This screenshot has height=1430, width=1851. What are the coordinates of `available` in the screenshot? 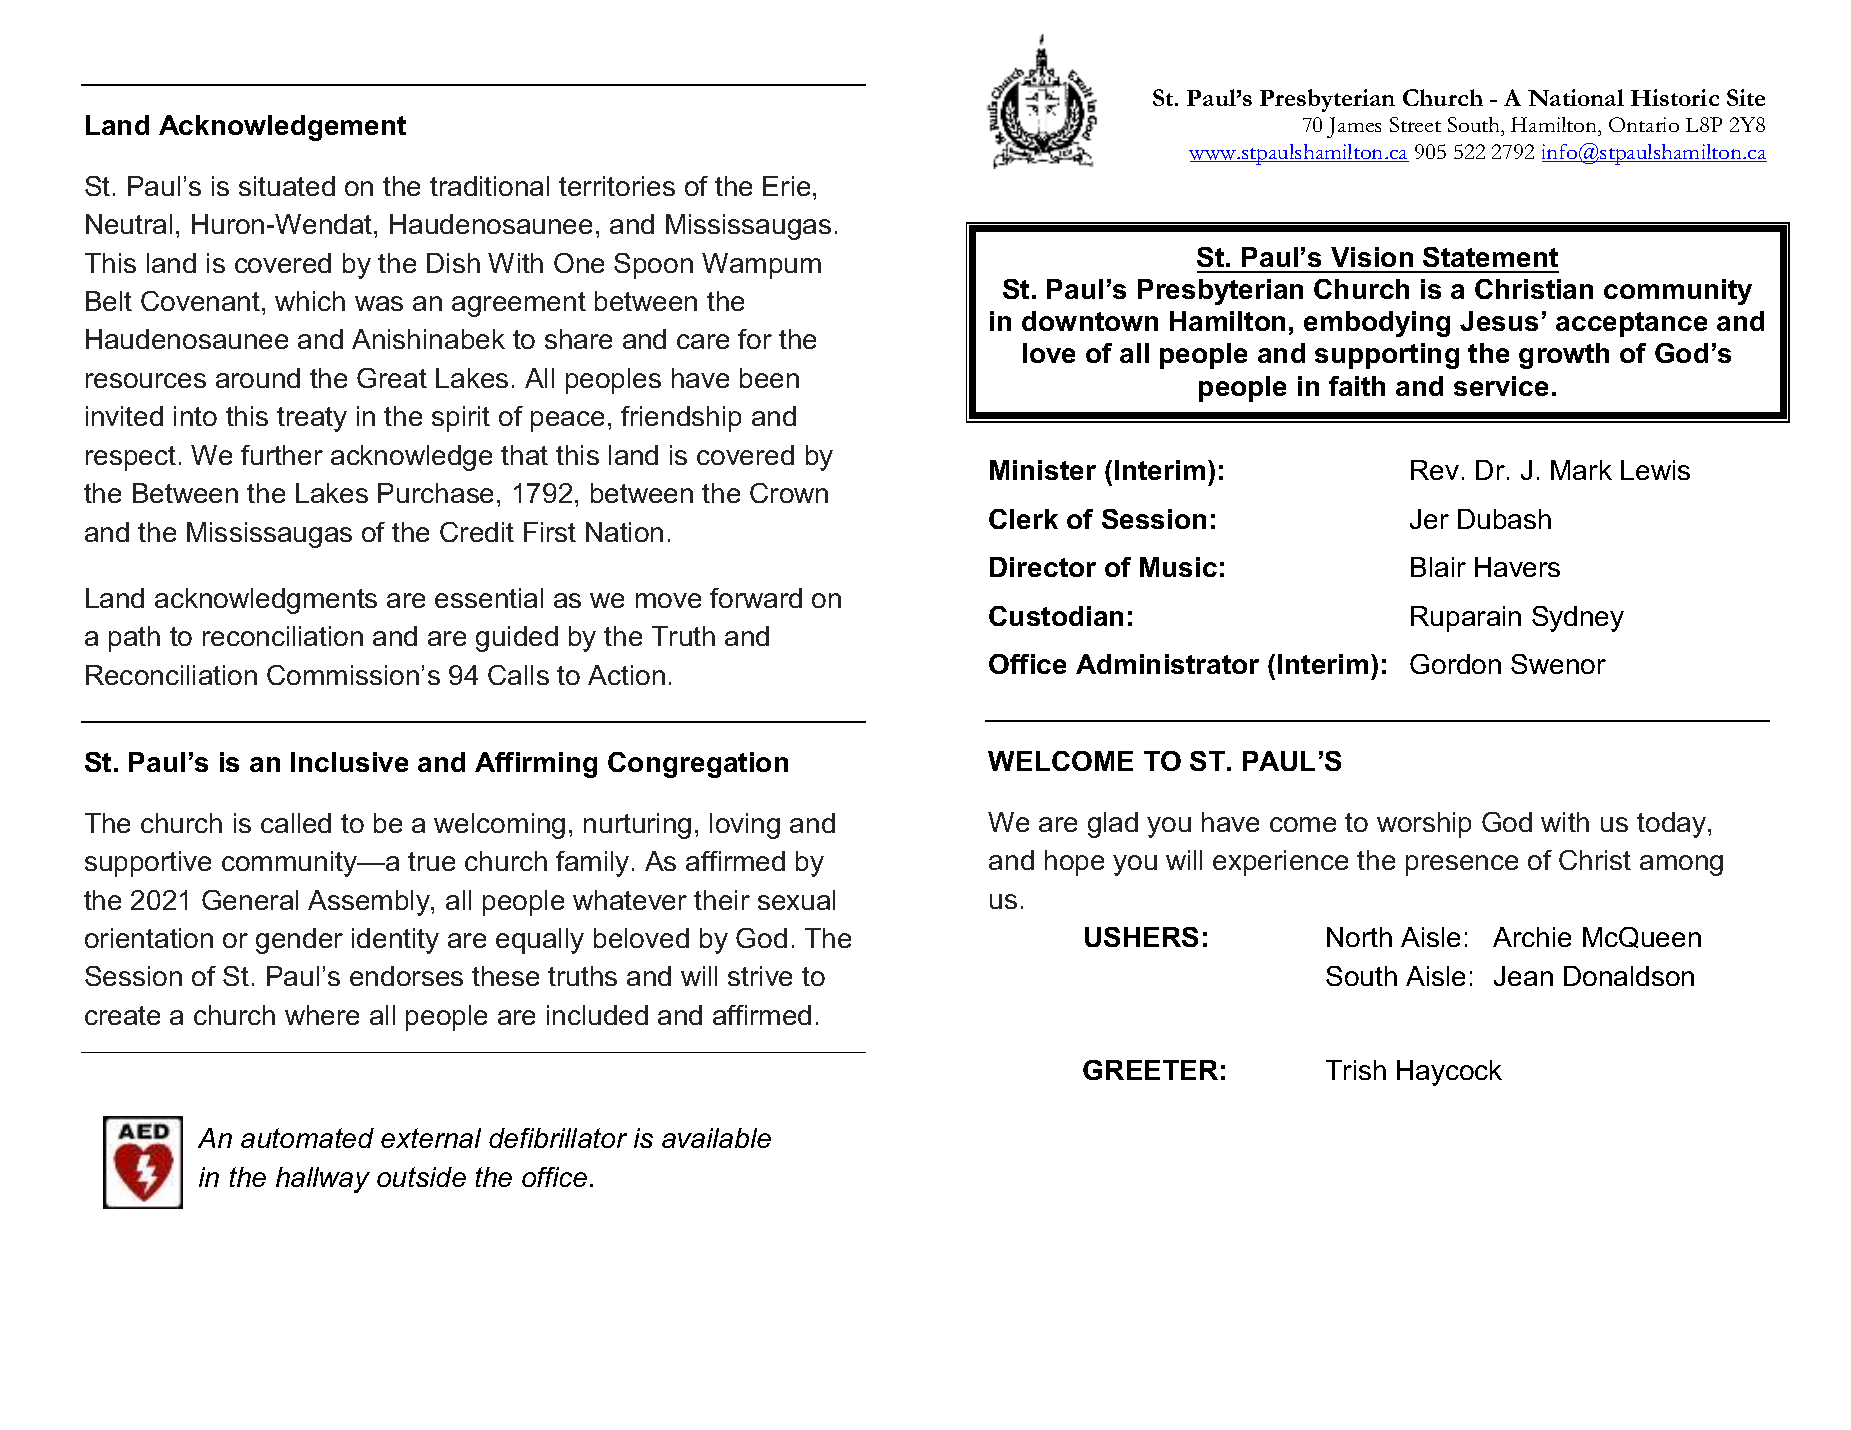 It's located at (716, 1138).
